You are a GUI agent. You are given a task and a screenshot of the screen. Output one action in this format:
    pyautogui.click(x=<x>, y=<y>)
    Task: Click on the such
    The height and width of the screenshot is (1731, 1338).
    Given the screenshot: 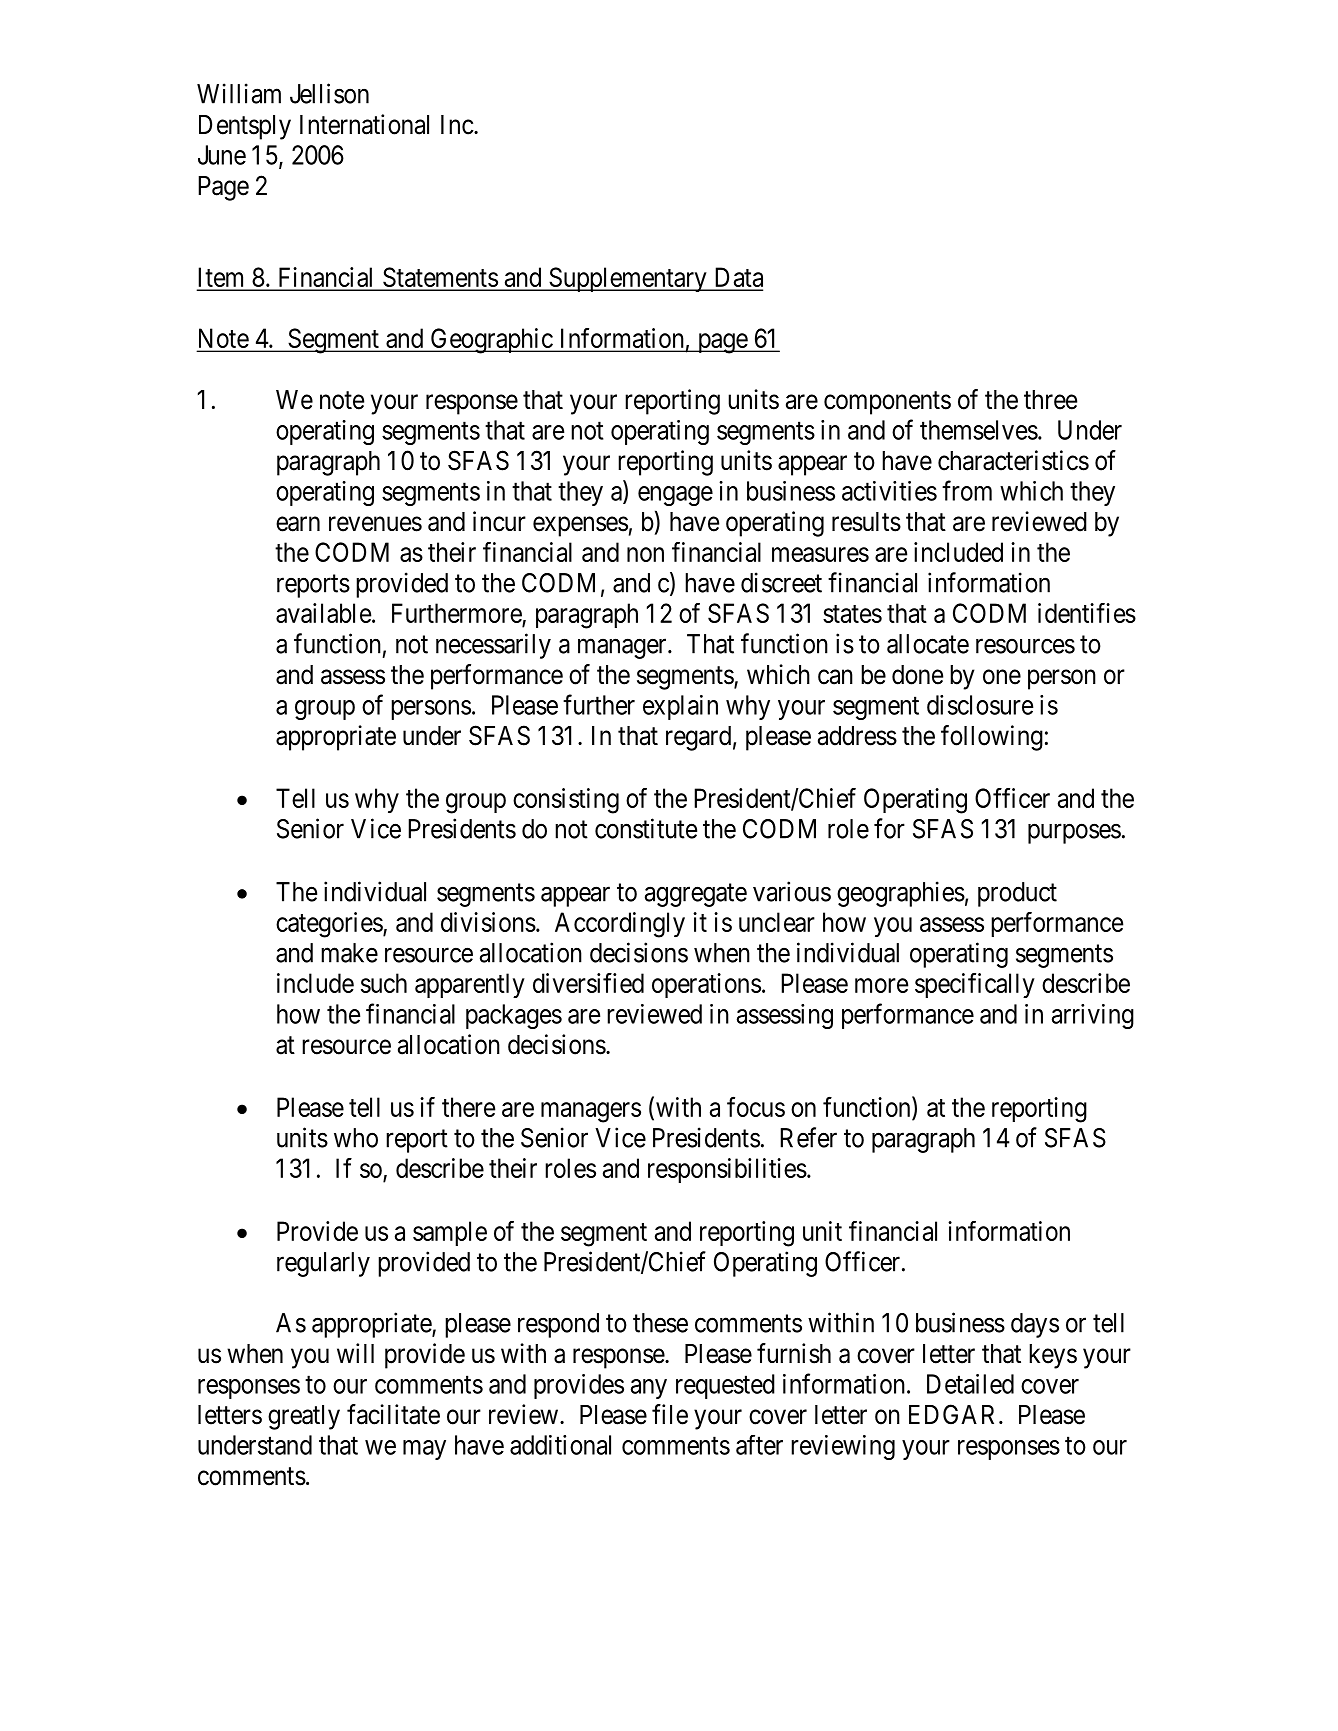 What is the action you would take?
    pyautogui.click(x=384, y=983)
